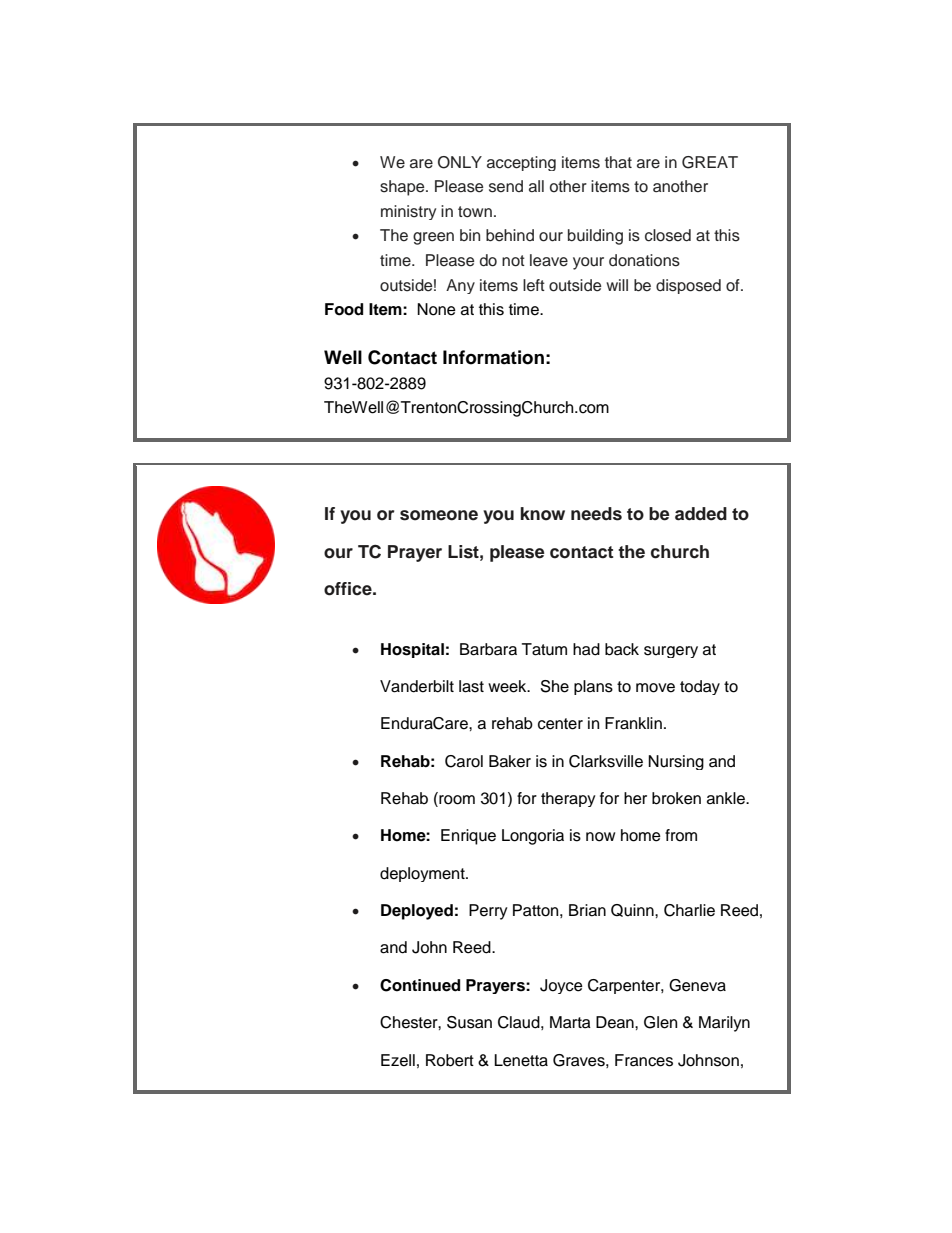 Image resolution: width=952 pixels, height=1233 pixels. I want to click on added, so click(701, 514).
